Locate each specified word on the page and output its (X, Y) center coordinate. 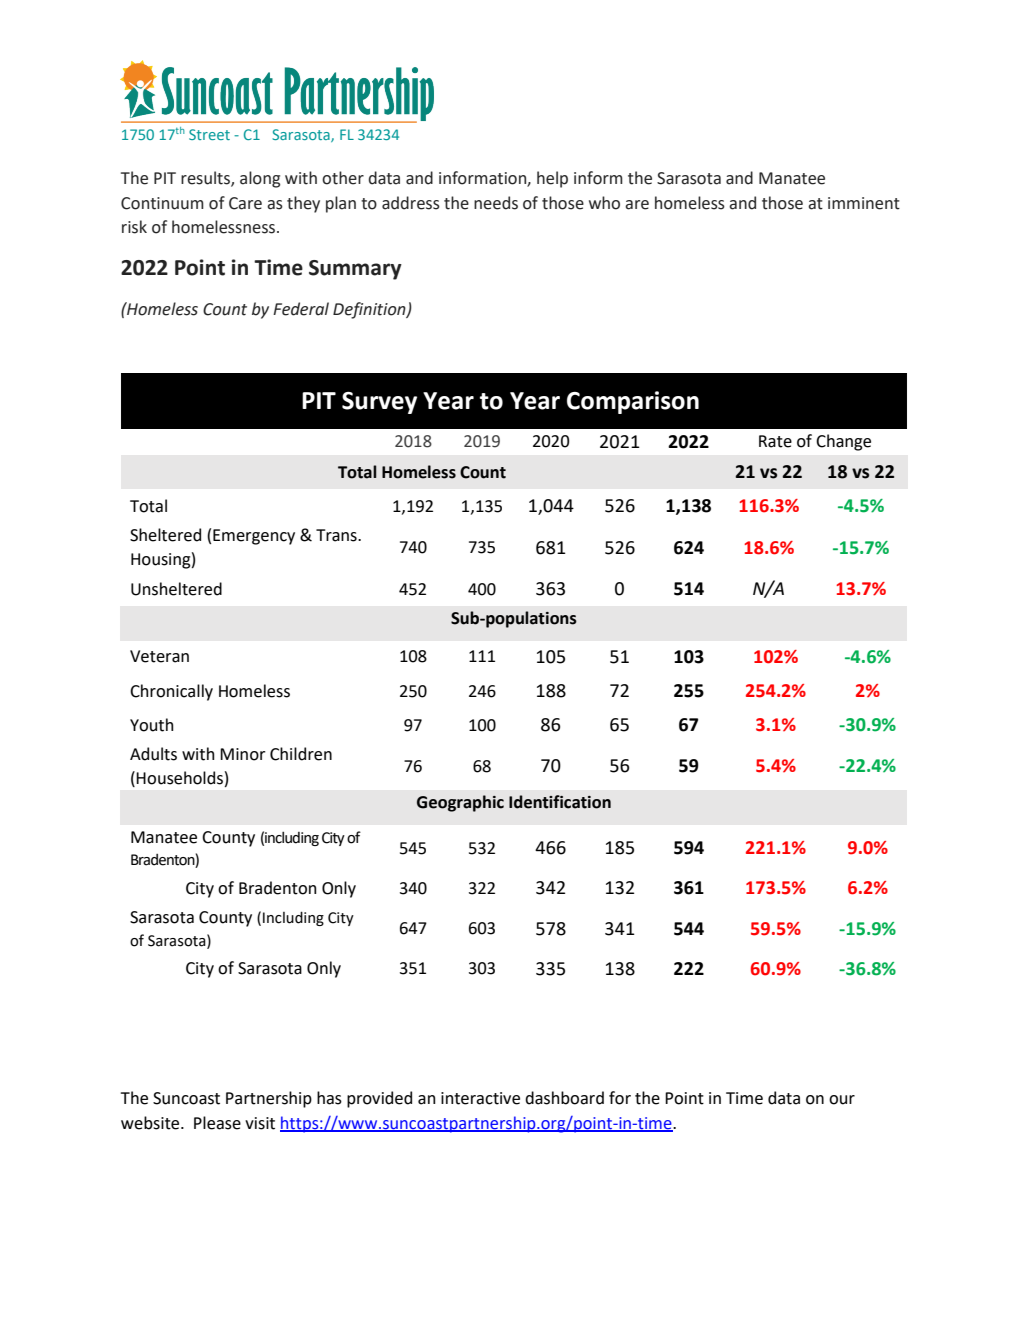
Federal (301, 309)
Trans (337, 535)
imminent (864, 203)
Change (843, 442)
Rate (775, 441)
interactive (480, 1098)
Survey (379, 403)
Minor (243, 754)
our (842, 1100)
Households (179, 778)
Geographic (460, 803)
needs (496, 203)
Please (217, 1123)
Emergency (254, 537)
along (260, 179)
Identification (560, 802)
